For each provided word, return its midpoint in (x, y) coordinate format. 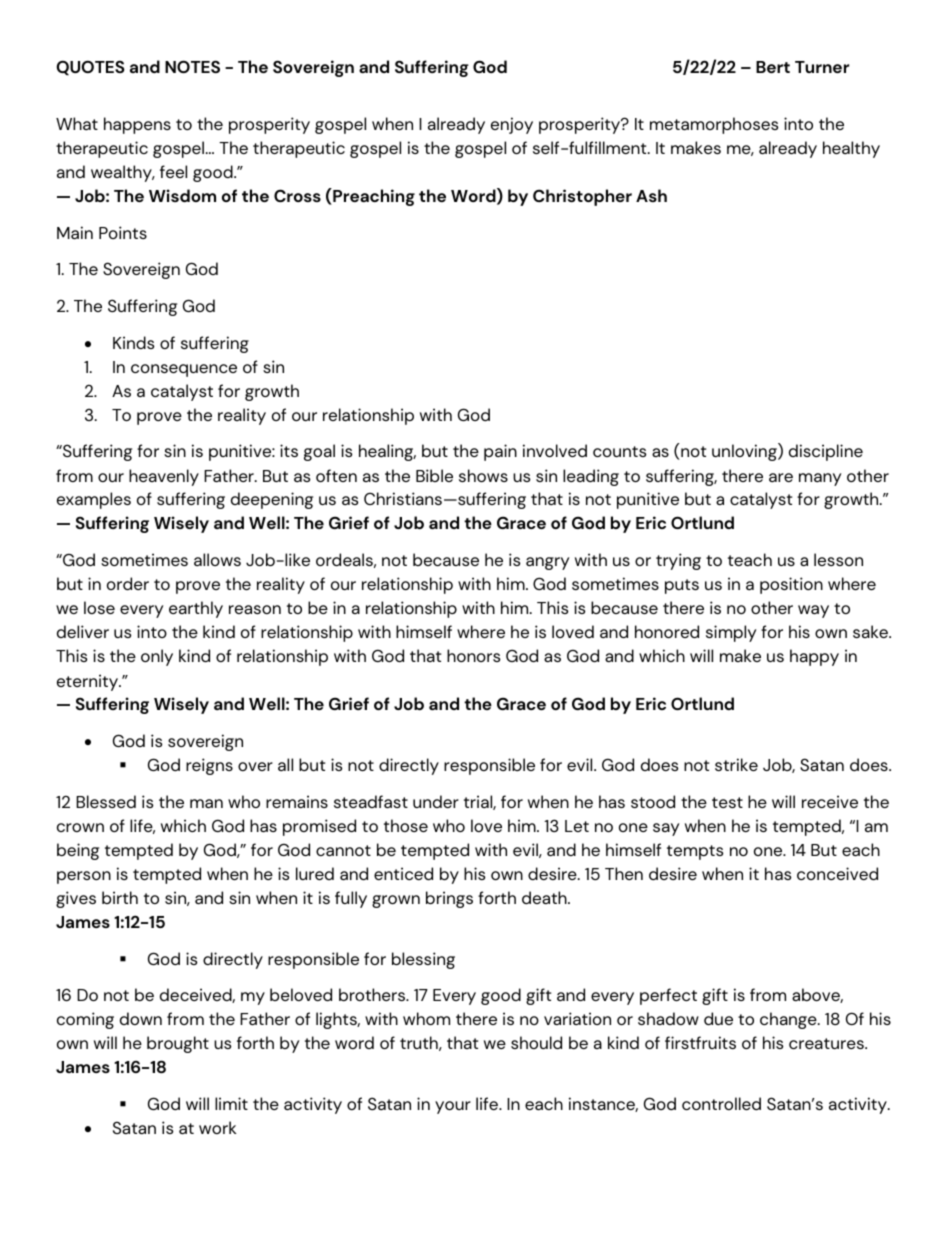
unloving (745, 452)
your (453, 1107)
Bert (773, 67)
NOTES (192, 66)
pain (500, 452)
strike (736, 764)
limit (231, 1103)
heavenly (164, 477)
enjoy (512, 125)
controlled (721, 1103)
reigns (209, 766)
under (436, 801)
